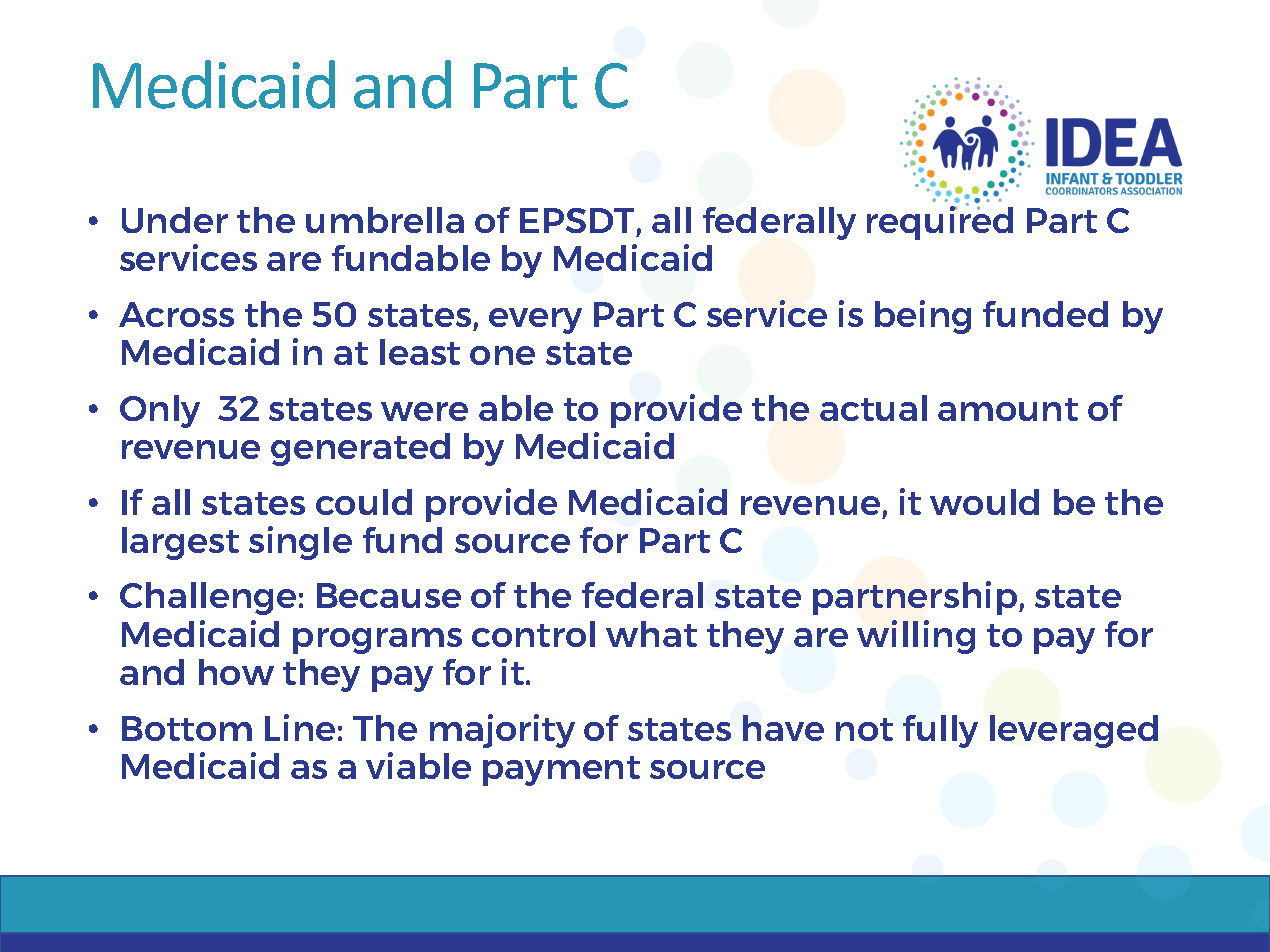 The height and width of the document is (952, 1270). Describe the element at coordinates (208, 598) in the document. I see `Challenge` at that location.
